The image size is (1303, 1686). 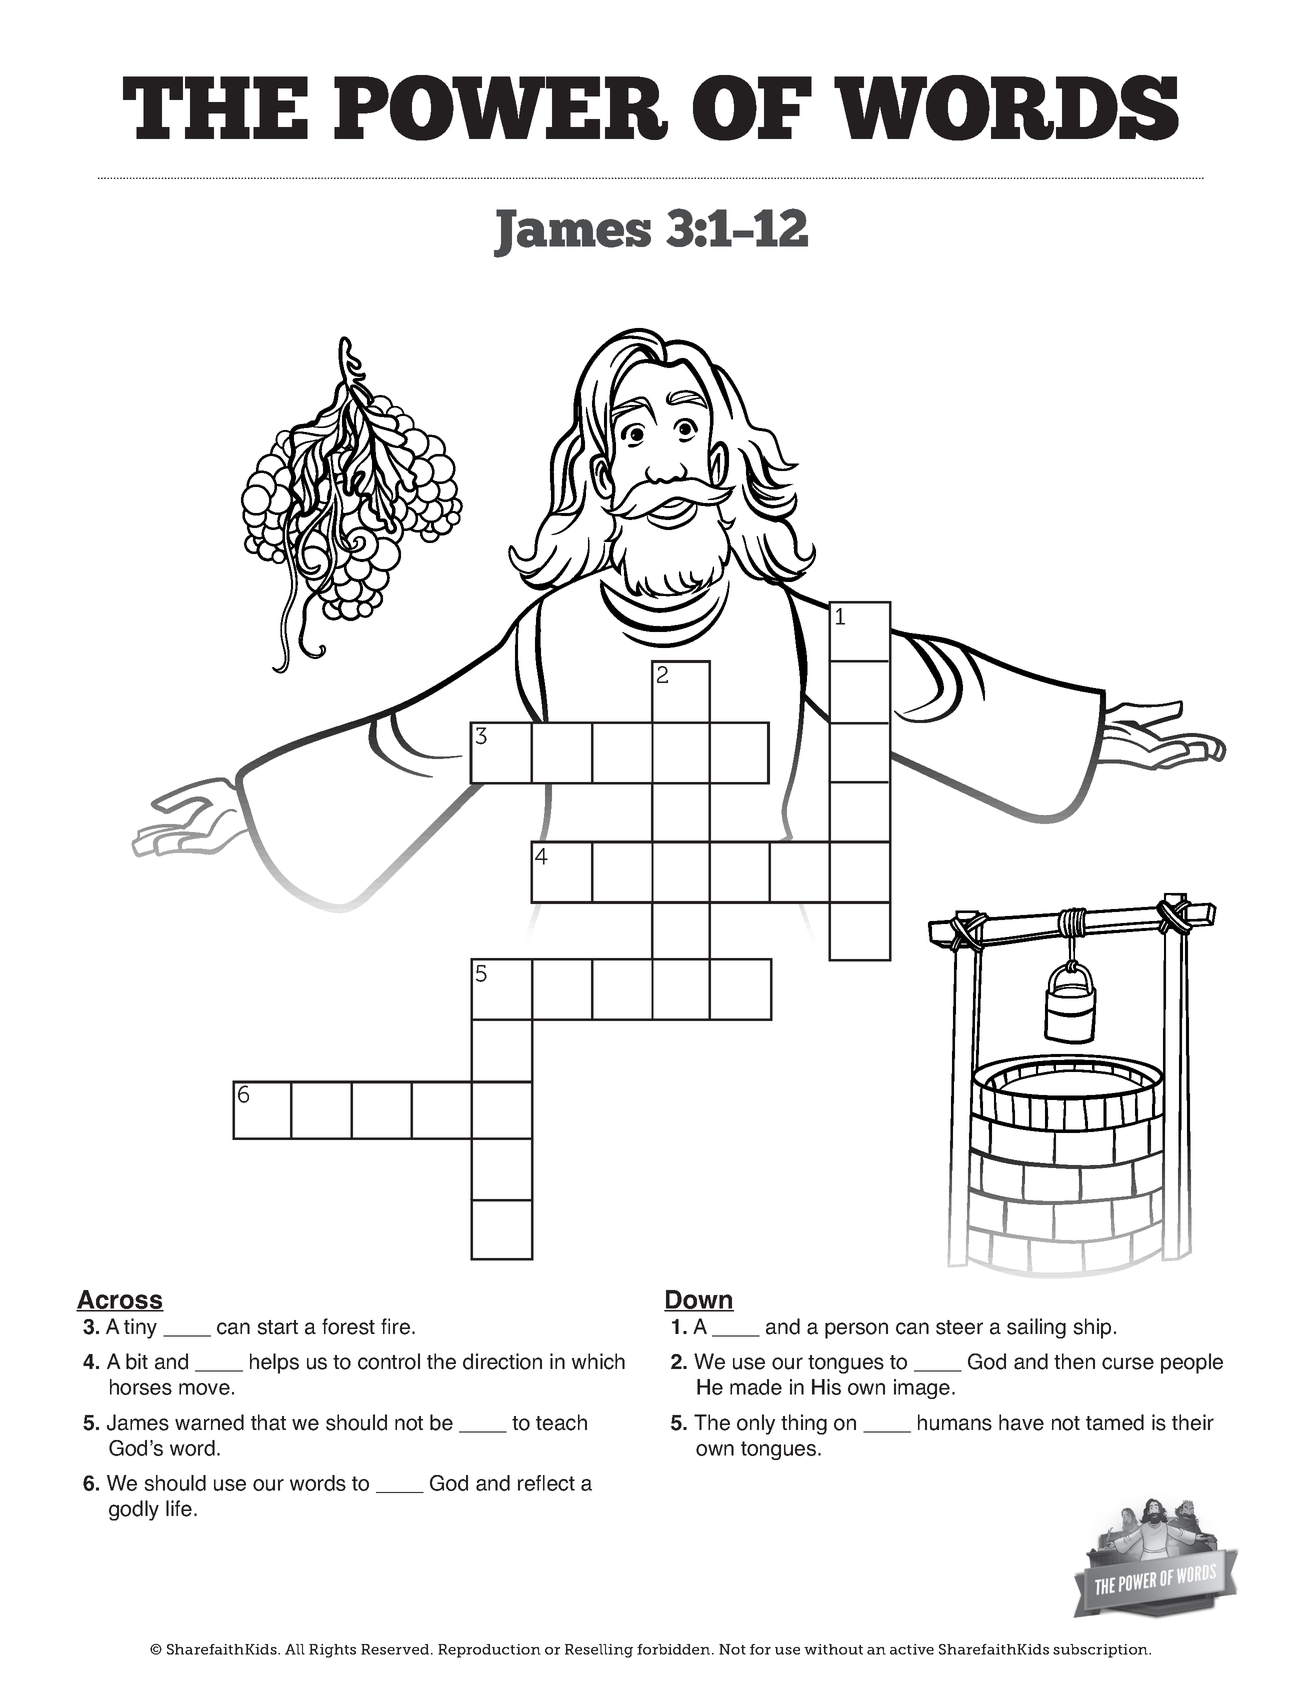 What do you see at coordinates (856, 1330) in the screenshot?
I see `person` at bounding box center [856, 1330].
